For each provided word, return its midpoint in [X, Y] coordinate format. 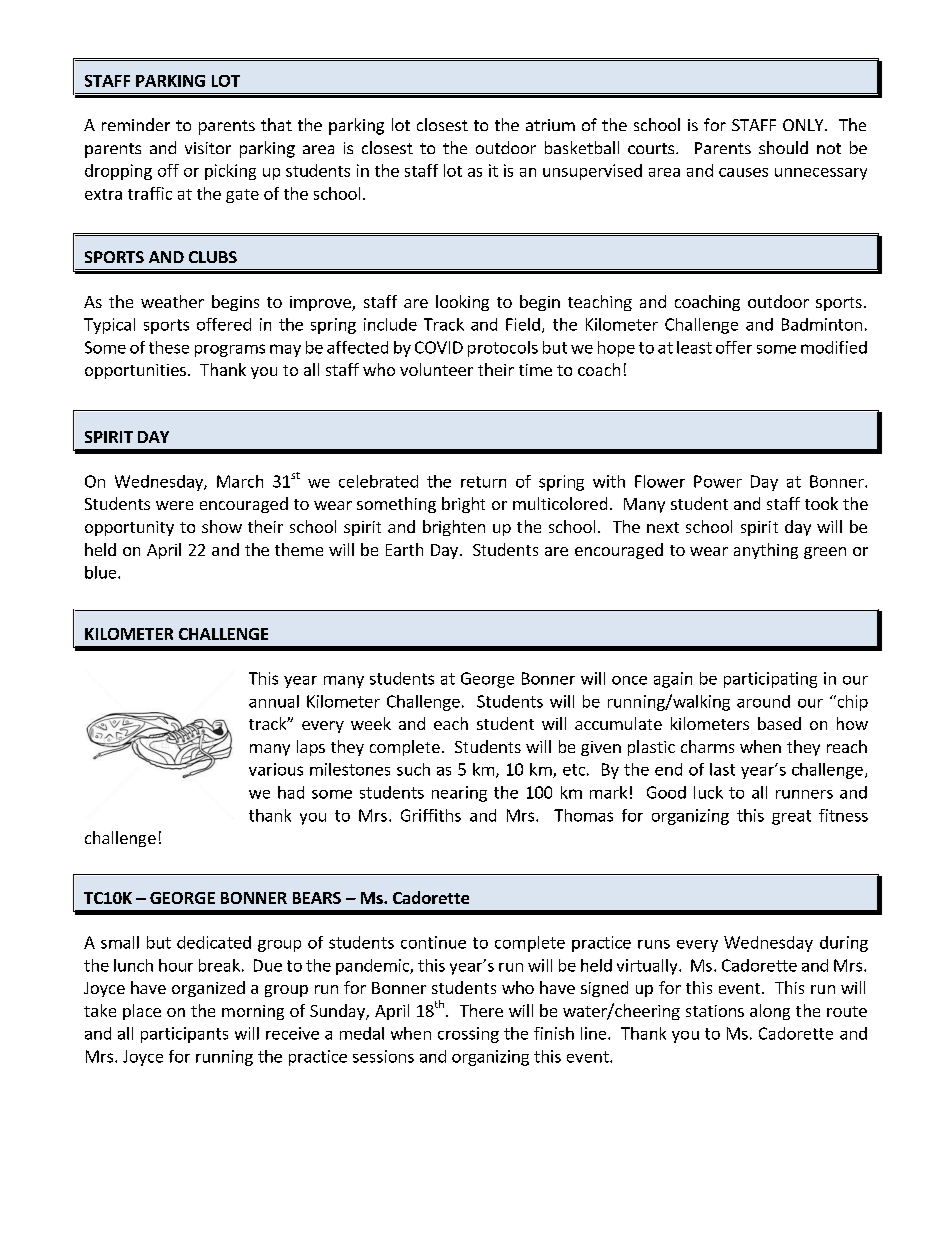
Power [718, 481]
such [413, 769]
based [779, 723]
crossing [468, 1035]
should [783, 147]
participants [184, 1035]
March [240, 481]
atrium [550, 125]
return [483, 482]
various [276, 769]
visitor [208, 148]
